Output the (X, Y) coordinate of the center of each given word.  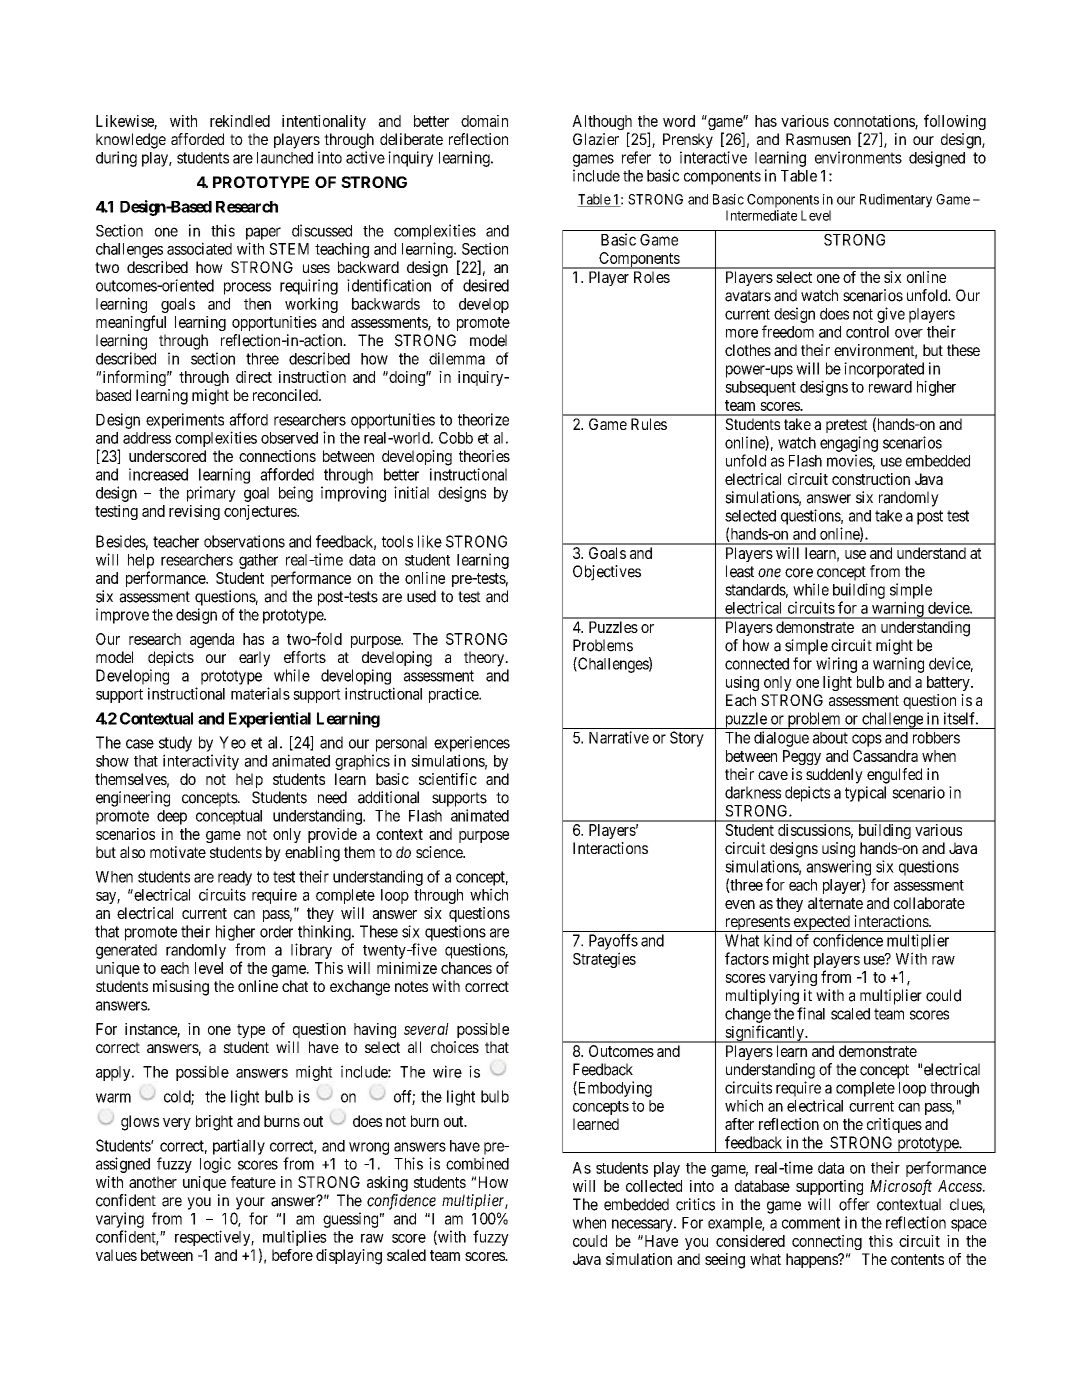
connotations (875, 122)
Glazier (596, 139)
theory (485, 659)
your (250, 1203)
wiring (836, 665)
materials (260, 693)
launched (285, 158)
